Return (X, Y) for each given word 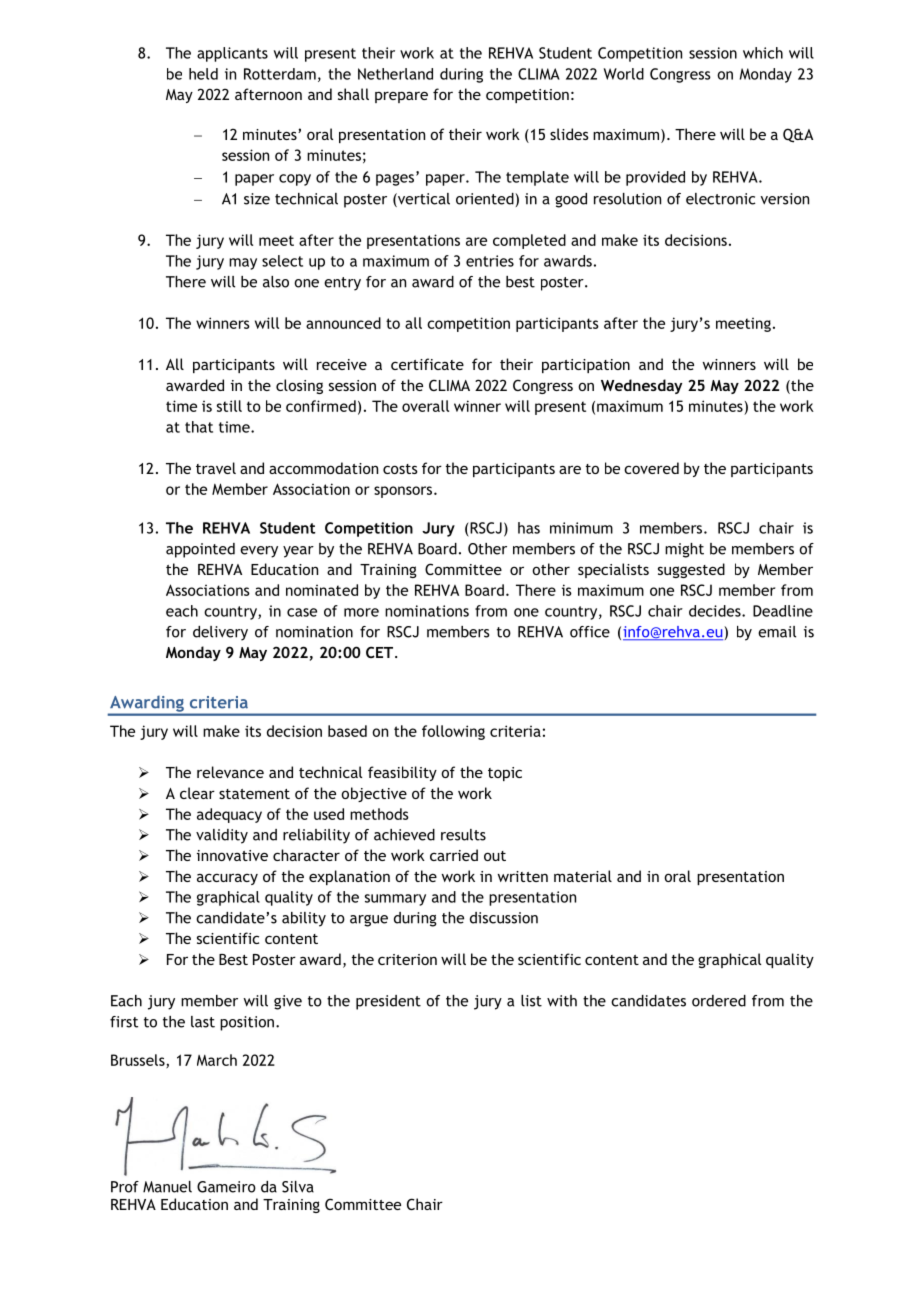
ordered (719, 1001)
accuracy (227, 879)
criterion (407, 959)
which (763, 53)
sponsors (404, 492)
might (684, 550)
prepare (401, 97)
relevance (230, 772)
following (453, 732)
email (777, 632)
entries (490, 261)
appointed (200, 550)
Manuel (167, 1187)
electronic (721, 199)
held (203, 74)
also (276, 282)
